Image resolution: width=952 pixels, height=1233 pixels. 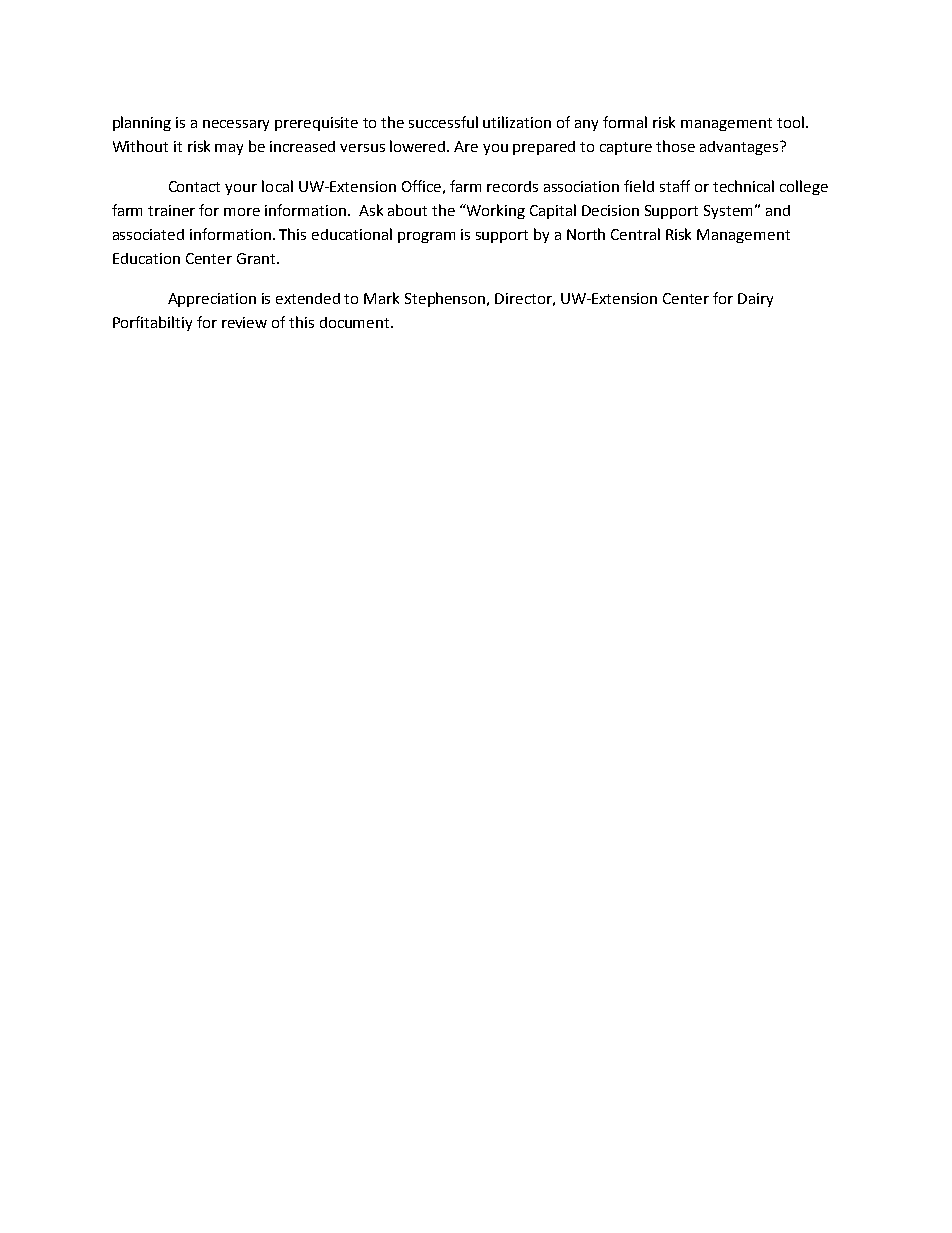 What do you see at coordinates (790, 122) in the screenshot?
I see `tool` at bounding box center [790, 122].
